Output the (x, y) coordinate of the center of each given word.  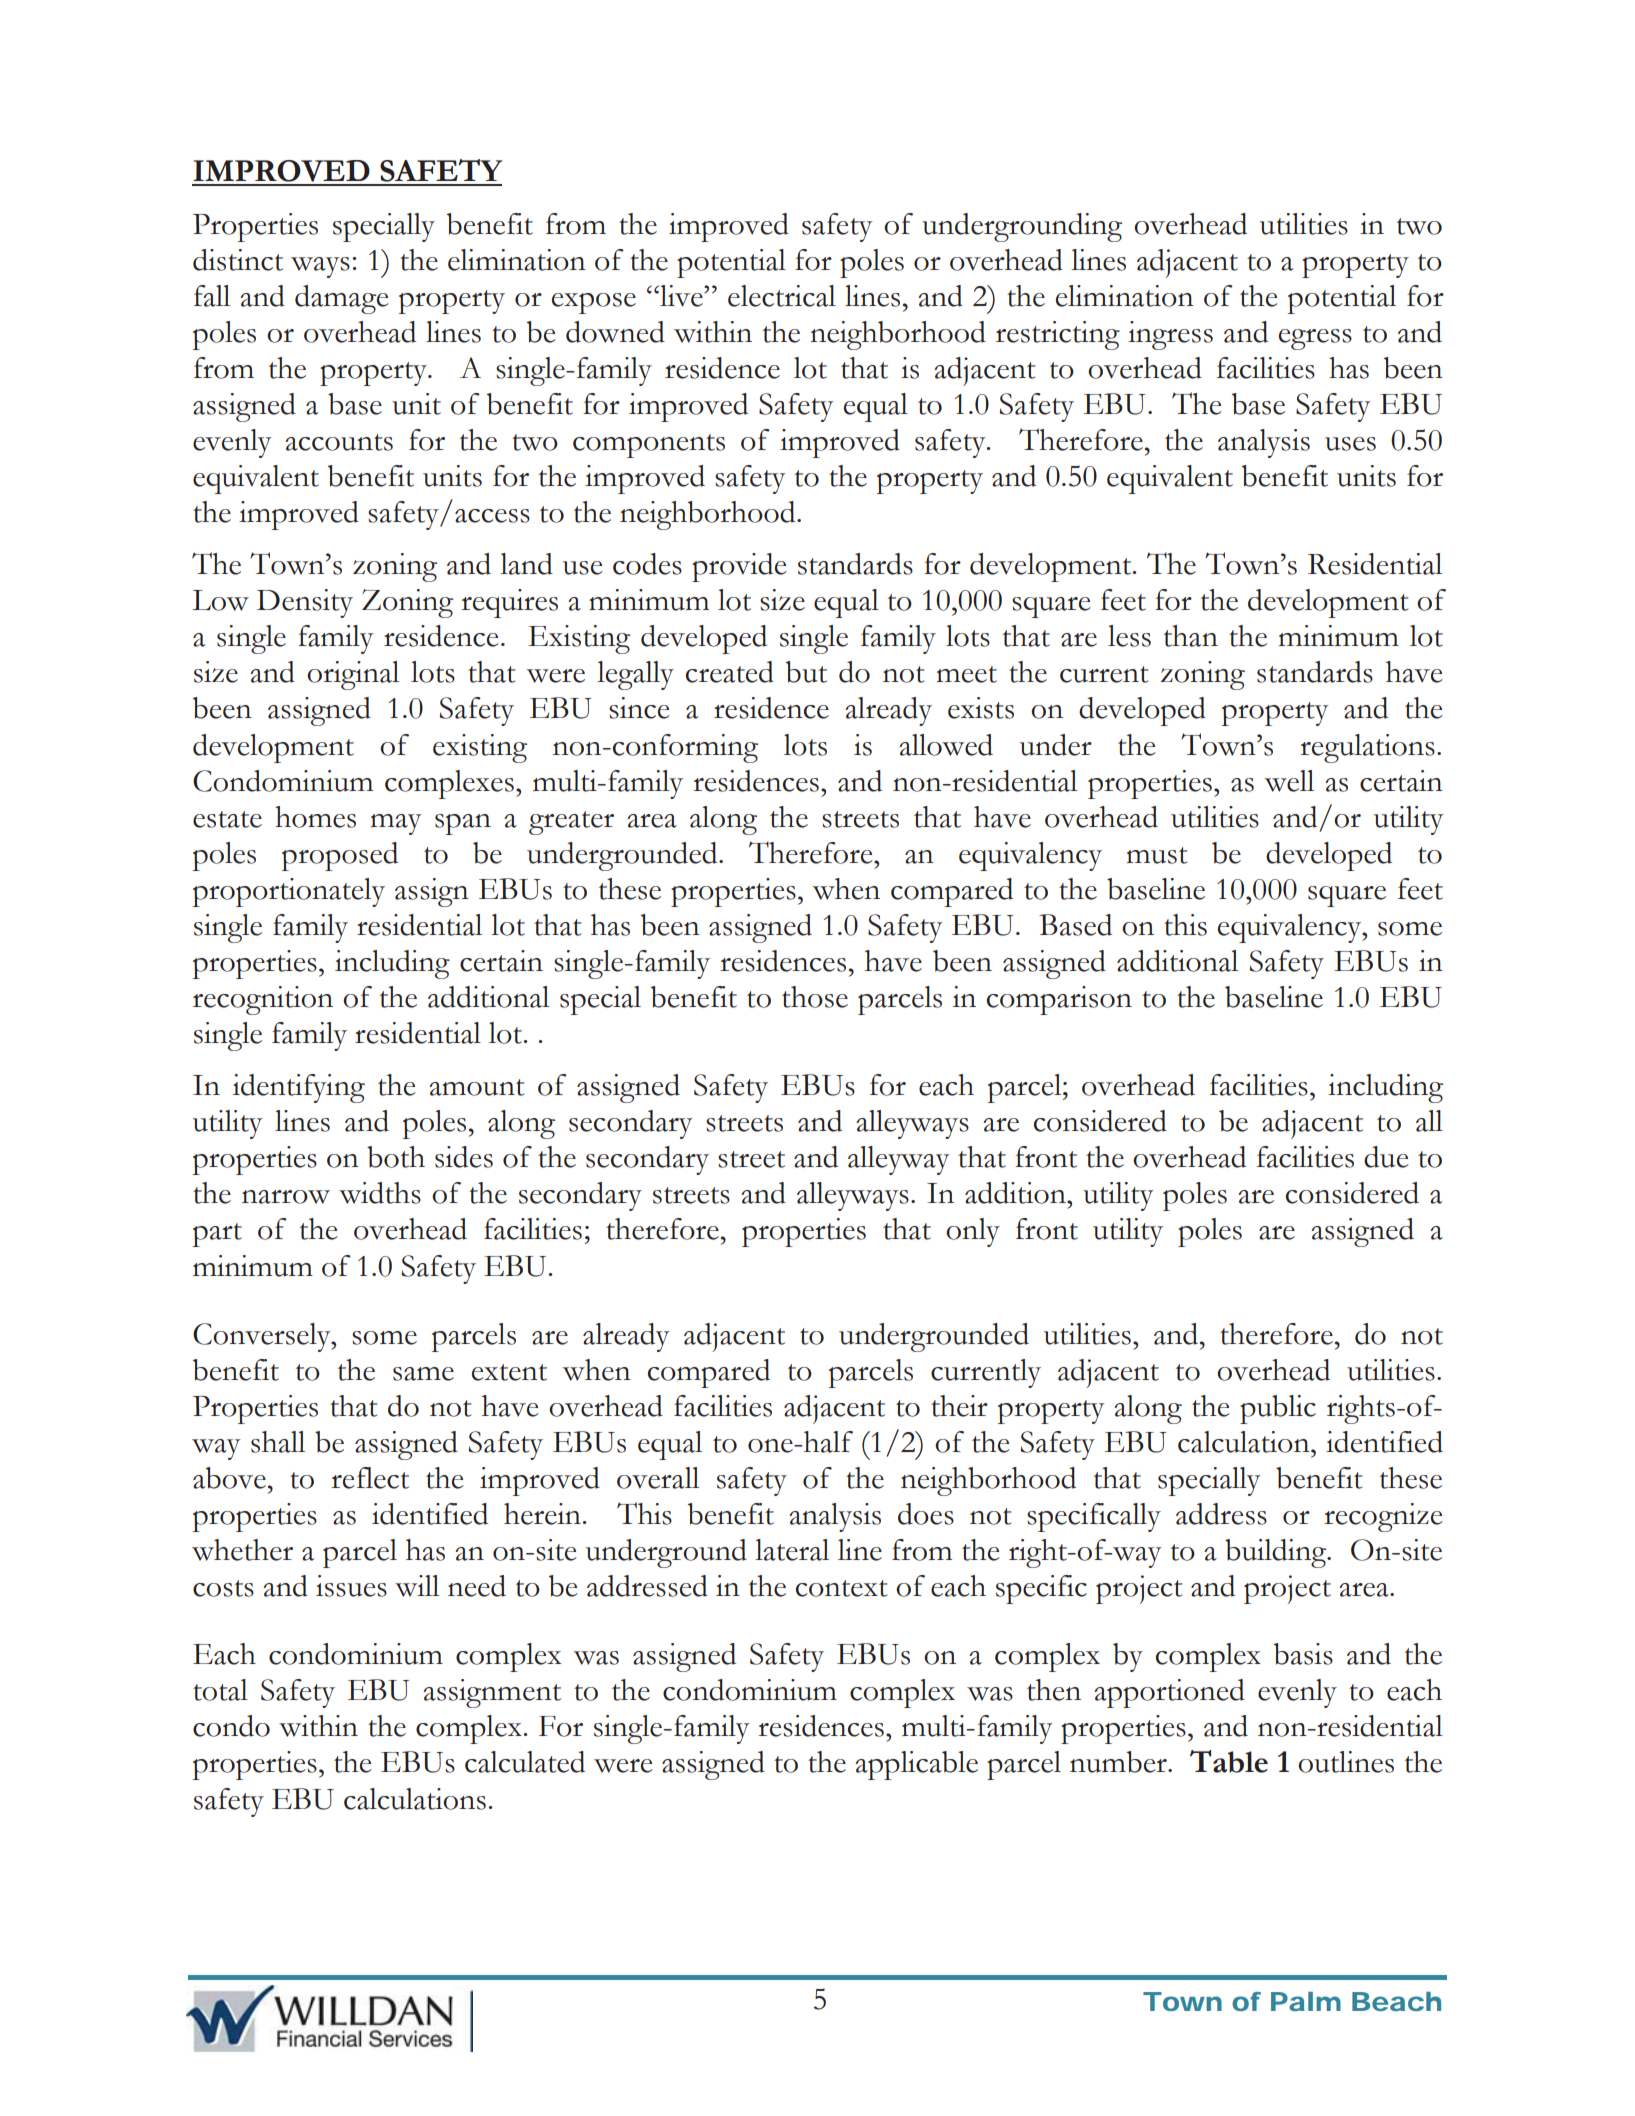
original (353, 675)
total (220, 1690)
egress (1315, 339)
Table (1229, 1761)
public (1278, 1409)
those (815, 997)
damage (342, 299)
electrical (782, 296)
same (423, 1374)
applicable (916, 1765)
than (1191, 636)
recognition (263, 1000)
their (959, 1406)
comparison (1059, 1000)
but (806, 672)
